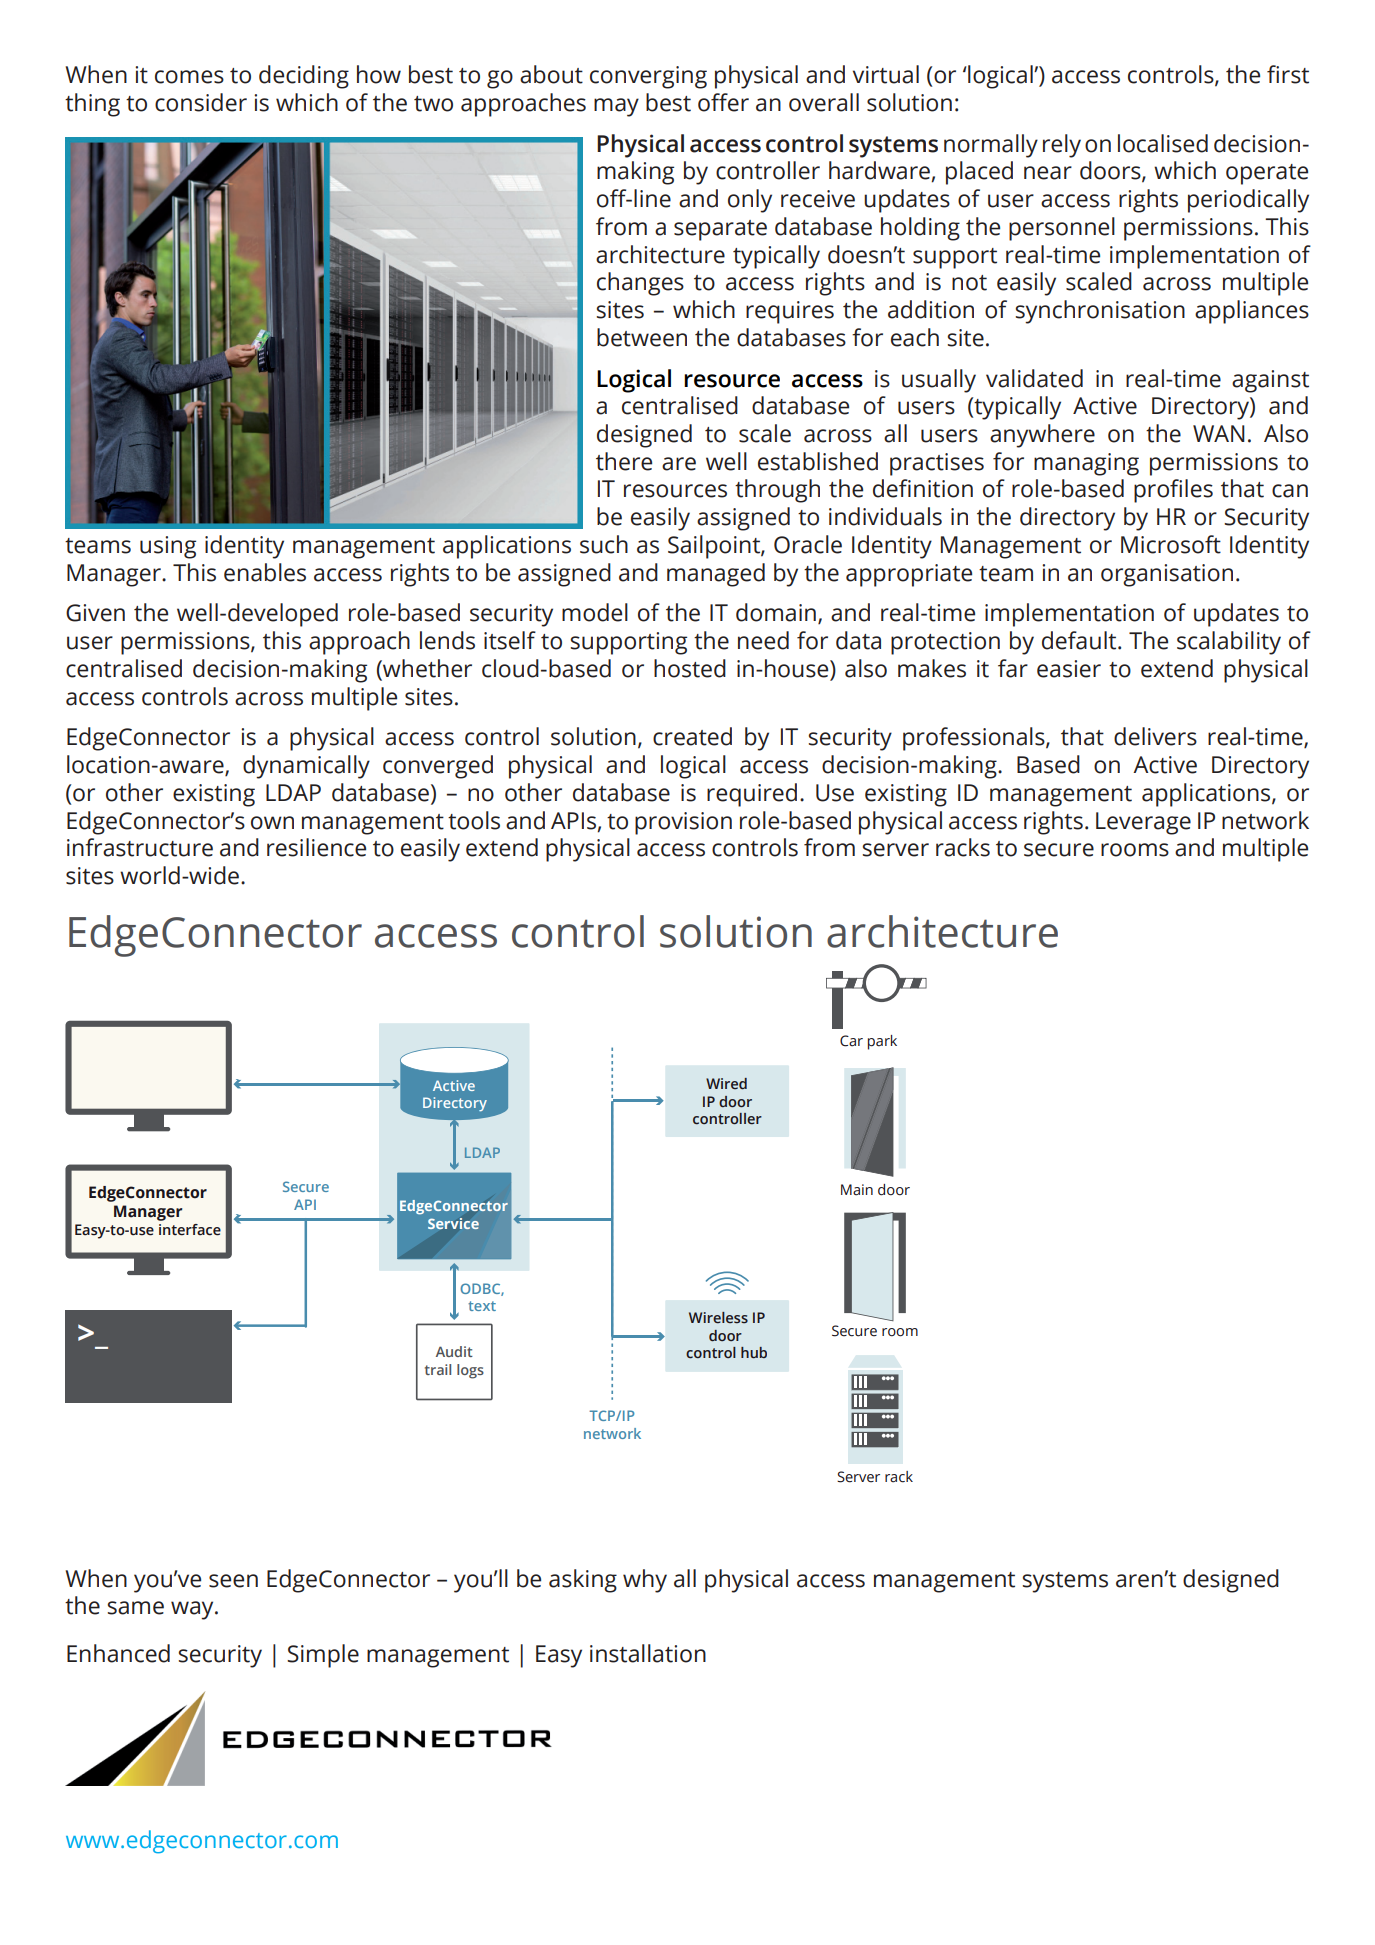 The width and height of the page is (1375, 1945). I want to click on enables, so click(265, 572).
